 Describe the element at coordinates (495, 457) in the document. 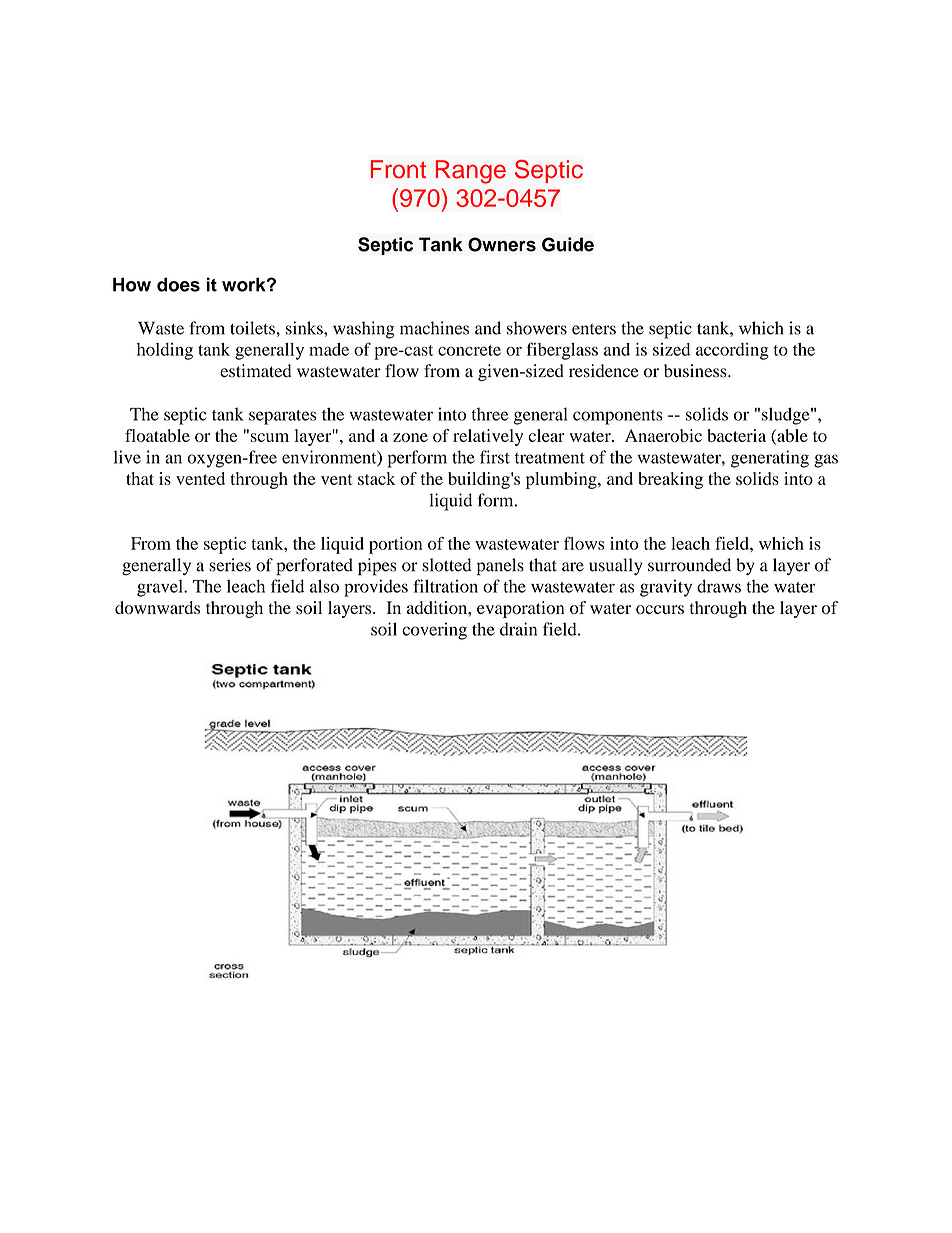

I see `first` at that location.
